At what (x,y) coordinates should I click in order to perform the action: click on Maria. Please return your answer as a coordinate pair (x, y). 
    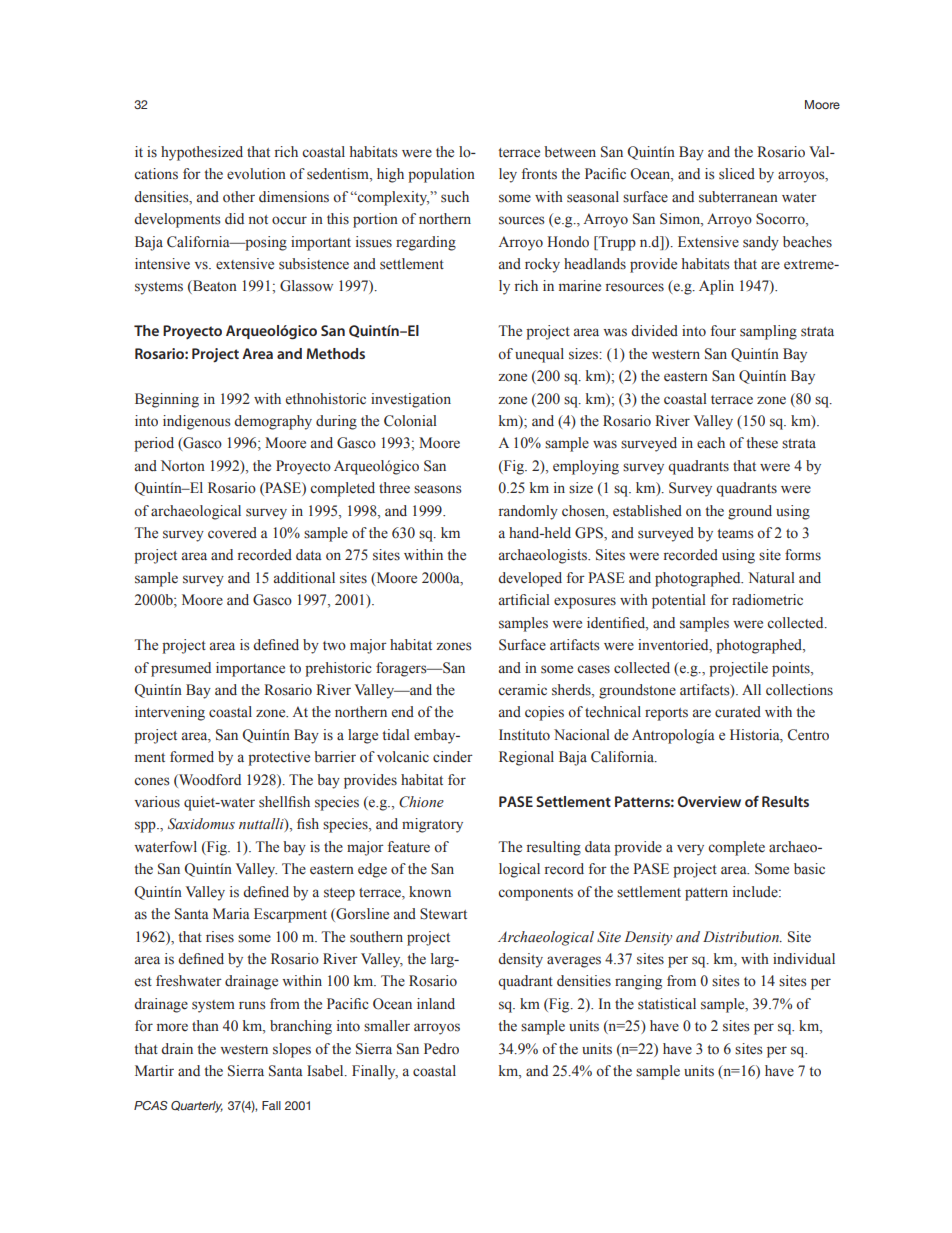
    Looking at the image, I should click on (231, 913).
